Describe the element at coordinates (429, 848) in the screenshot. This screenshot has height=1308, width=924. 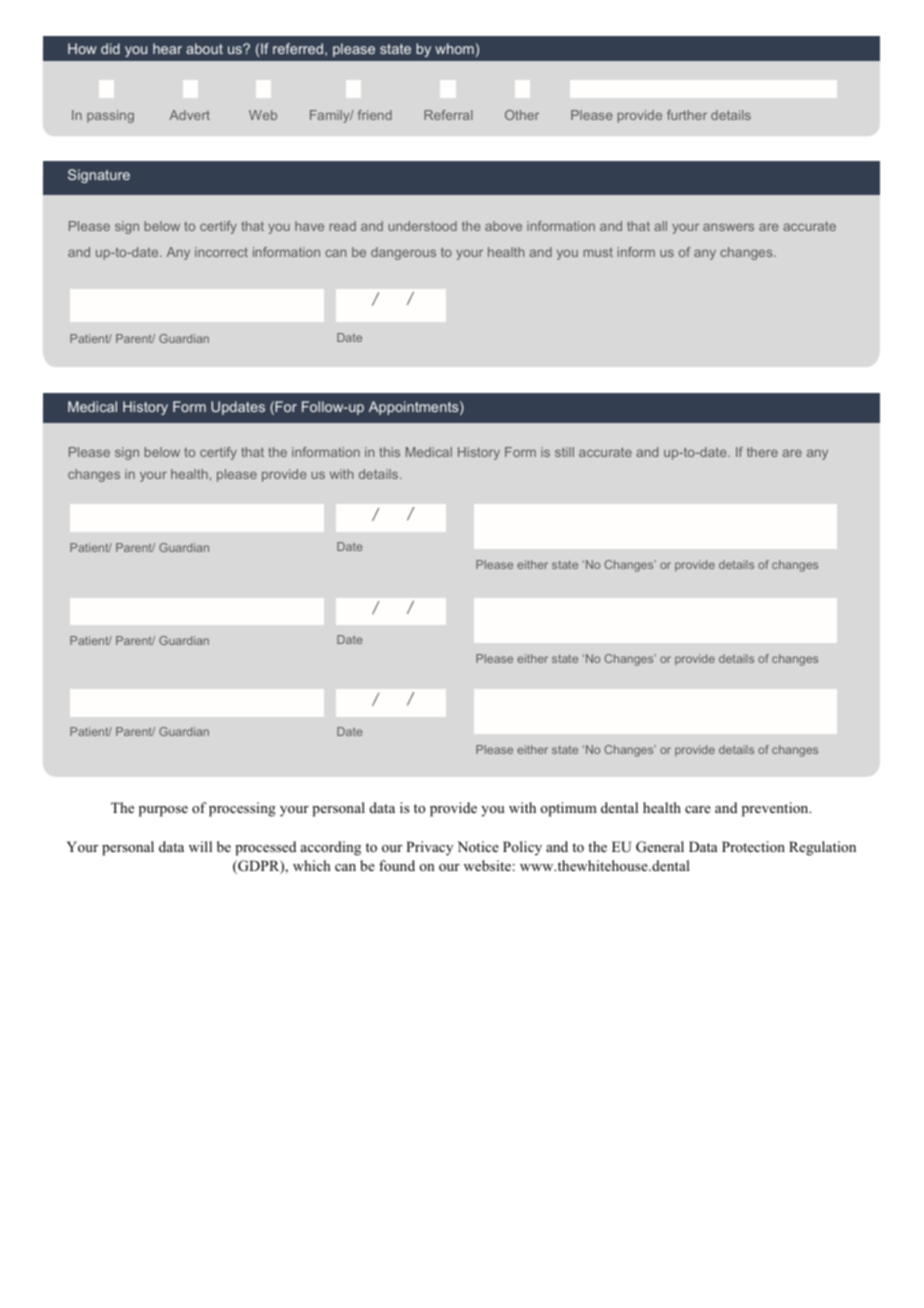
I see `Privacy` at that location.
